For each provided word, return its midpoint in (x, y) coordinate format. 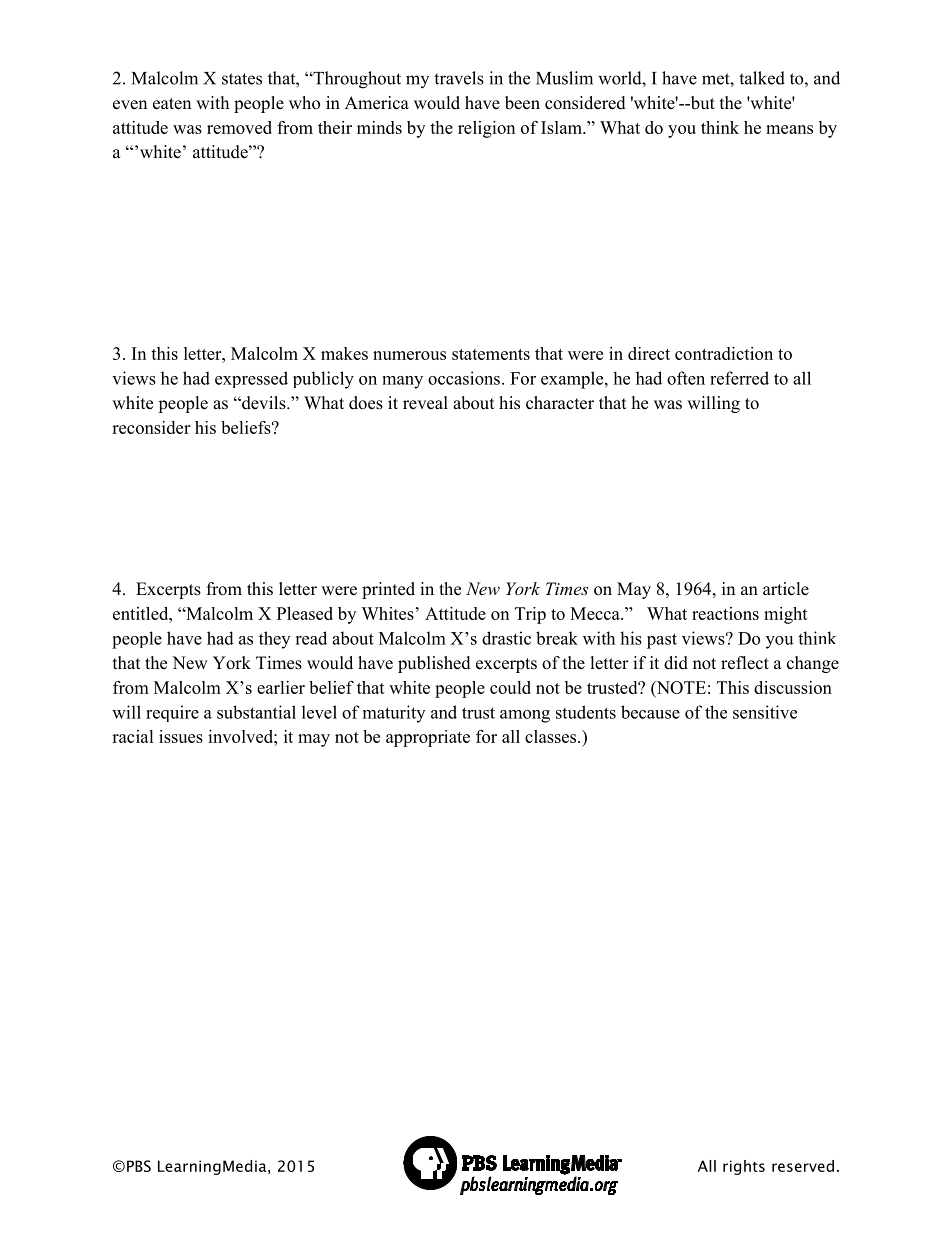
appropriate (428, 738)
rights (744, 1167)
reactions (725, 613)
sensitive (765, 712)
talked (762, 78)
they (274, 640)
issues (181, 736)
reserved (803, 1166)
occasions (464, 378)
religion (486, 129)
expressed (251, 379)
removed (239, 127)
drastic (506, 638)
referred (739, 378)
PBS (139, 1166)
